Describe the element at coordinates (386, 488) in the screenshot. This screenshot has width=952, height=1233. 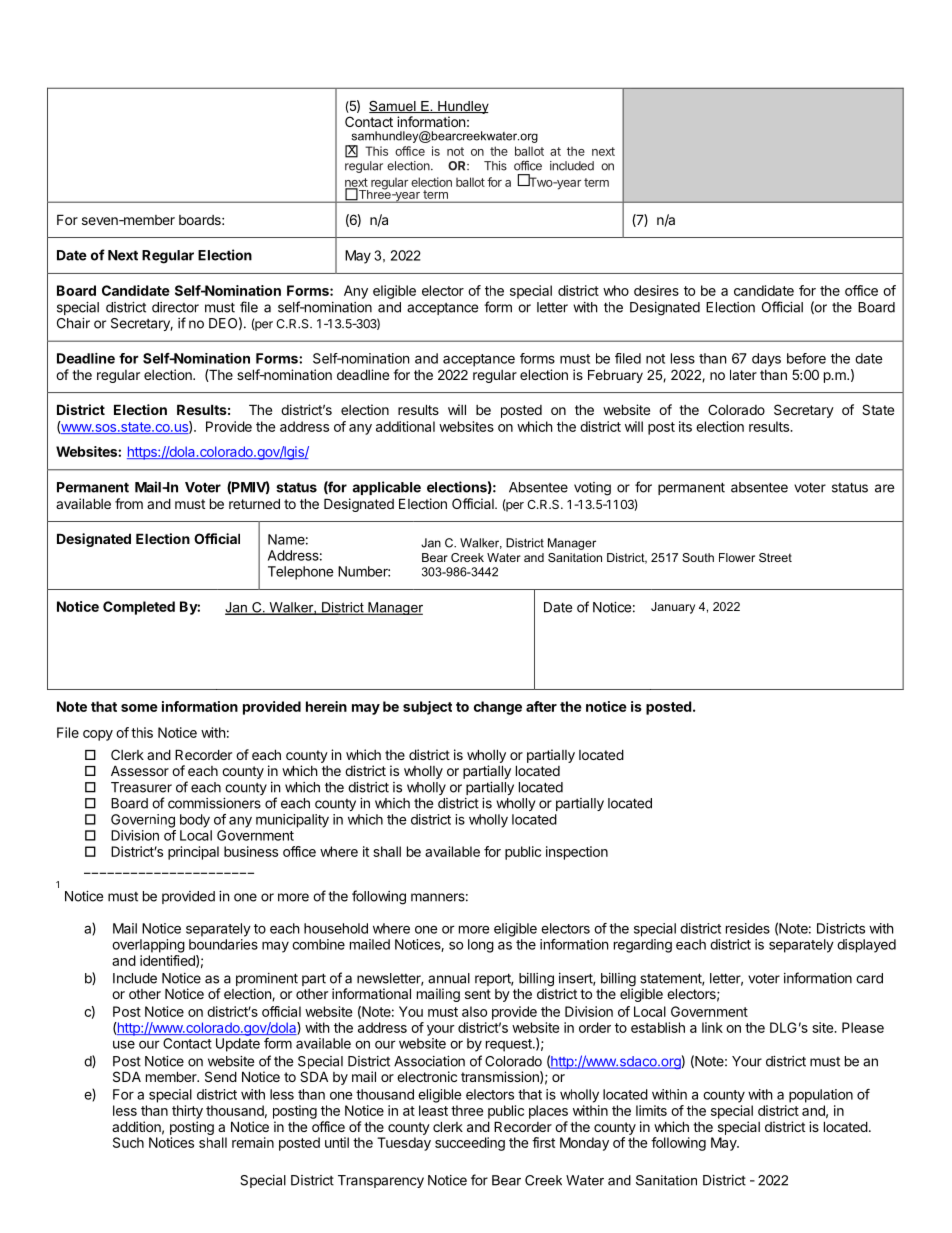
I see `applicable` at that location.
